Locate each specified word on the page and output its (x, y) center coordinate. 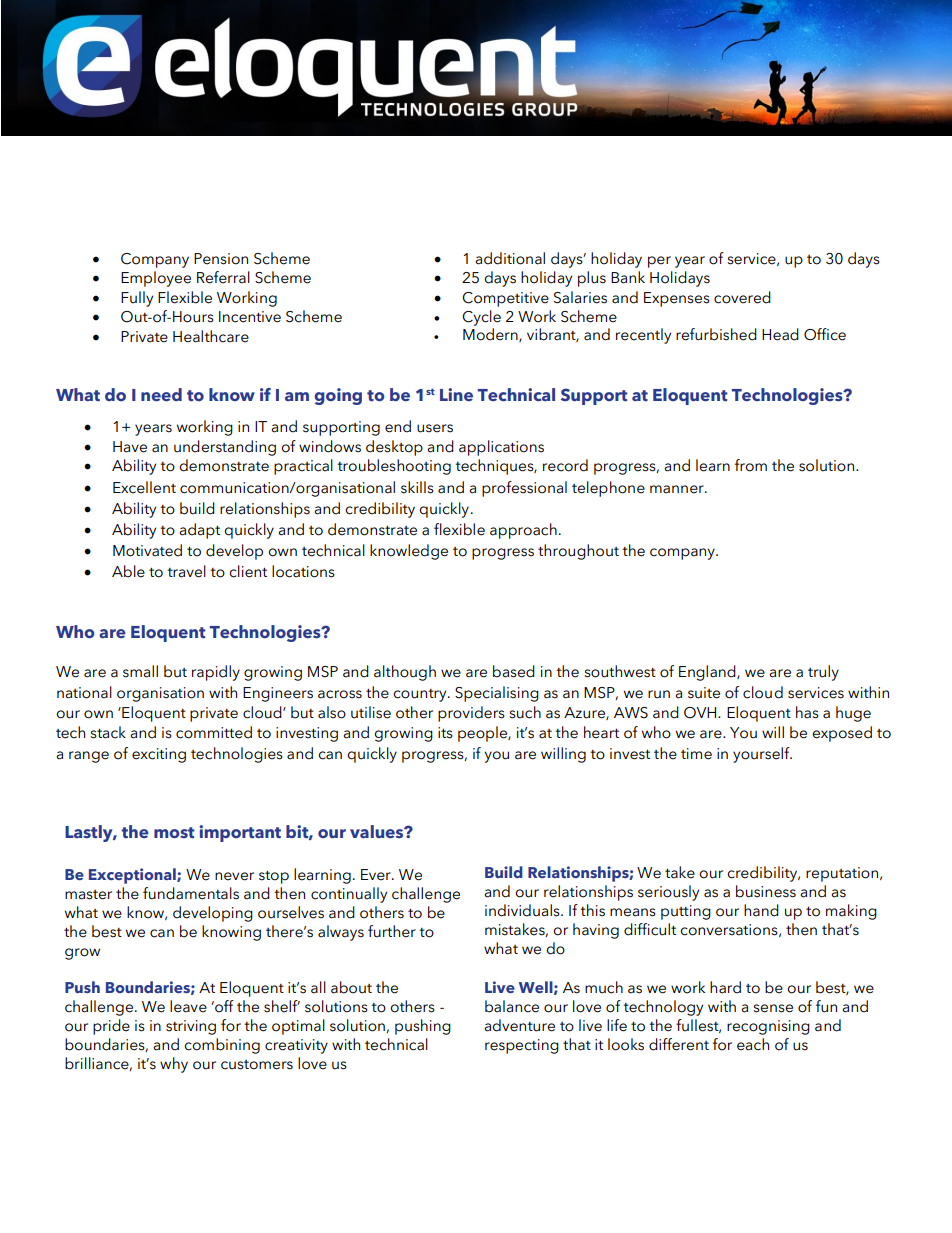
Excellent (144, 487)
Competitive (505, 299)
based (514, 671)
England (708, 673)
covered (742, 297)
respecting (522, 1046)
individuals (523, 910)
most (174, 833)
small (140, 671)
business (766, 891)
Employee (156, 279)
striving (191, 1027)
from (751, 465)
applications (501, 448)
